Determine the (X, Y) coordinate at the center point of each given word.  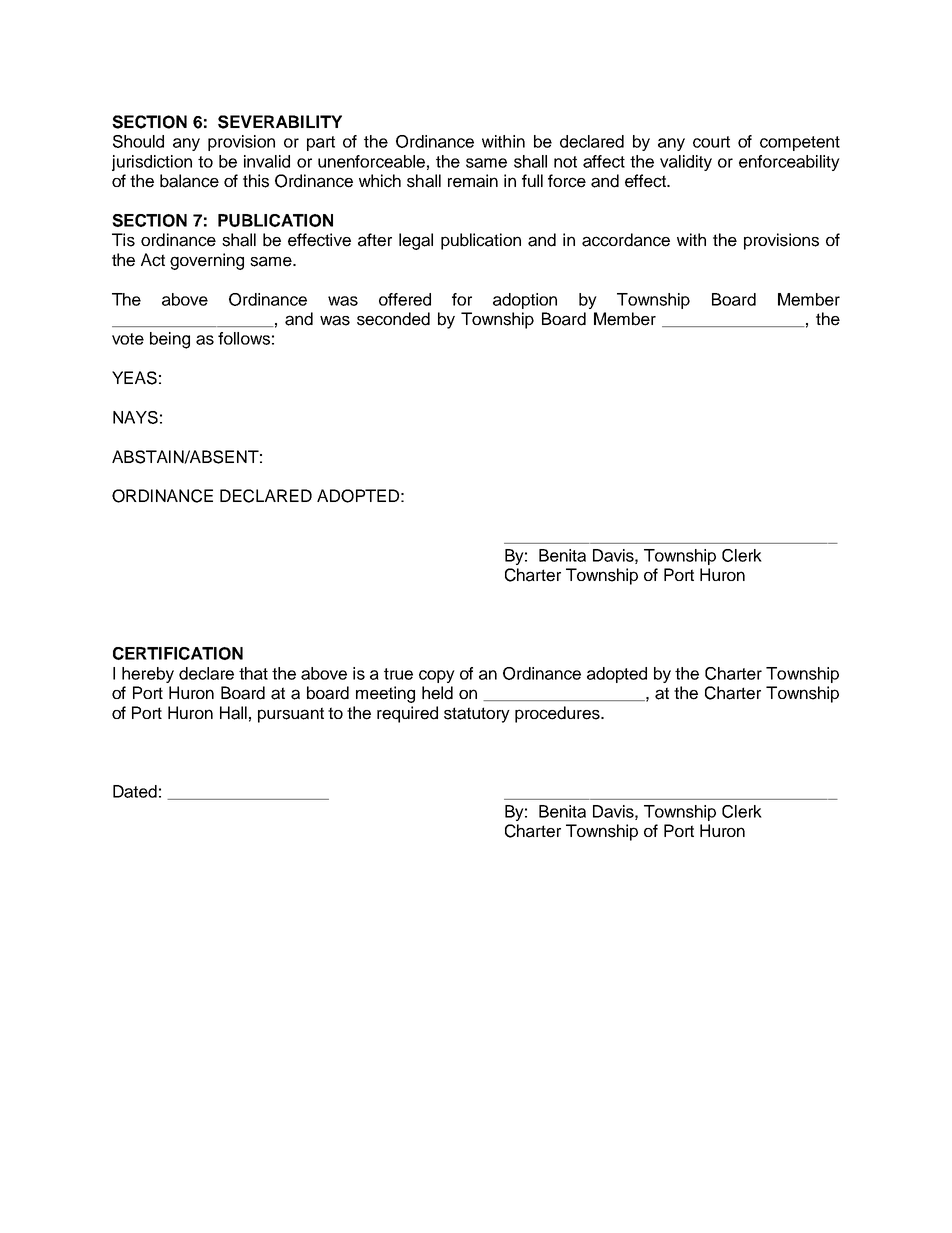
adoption (525, 301)
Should (138, 141)
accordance (626, 240)
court (711, 142)
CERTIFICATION (178, 653)
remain (473, 181)
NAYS (135, 417)
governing (207, 261)
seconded (393, 319)
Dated (135, 791)
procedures (558, 714)
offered (405, 299)
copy (437, 676)
